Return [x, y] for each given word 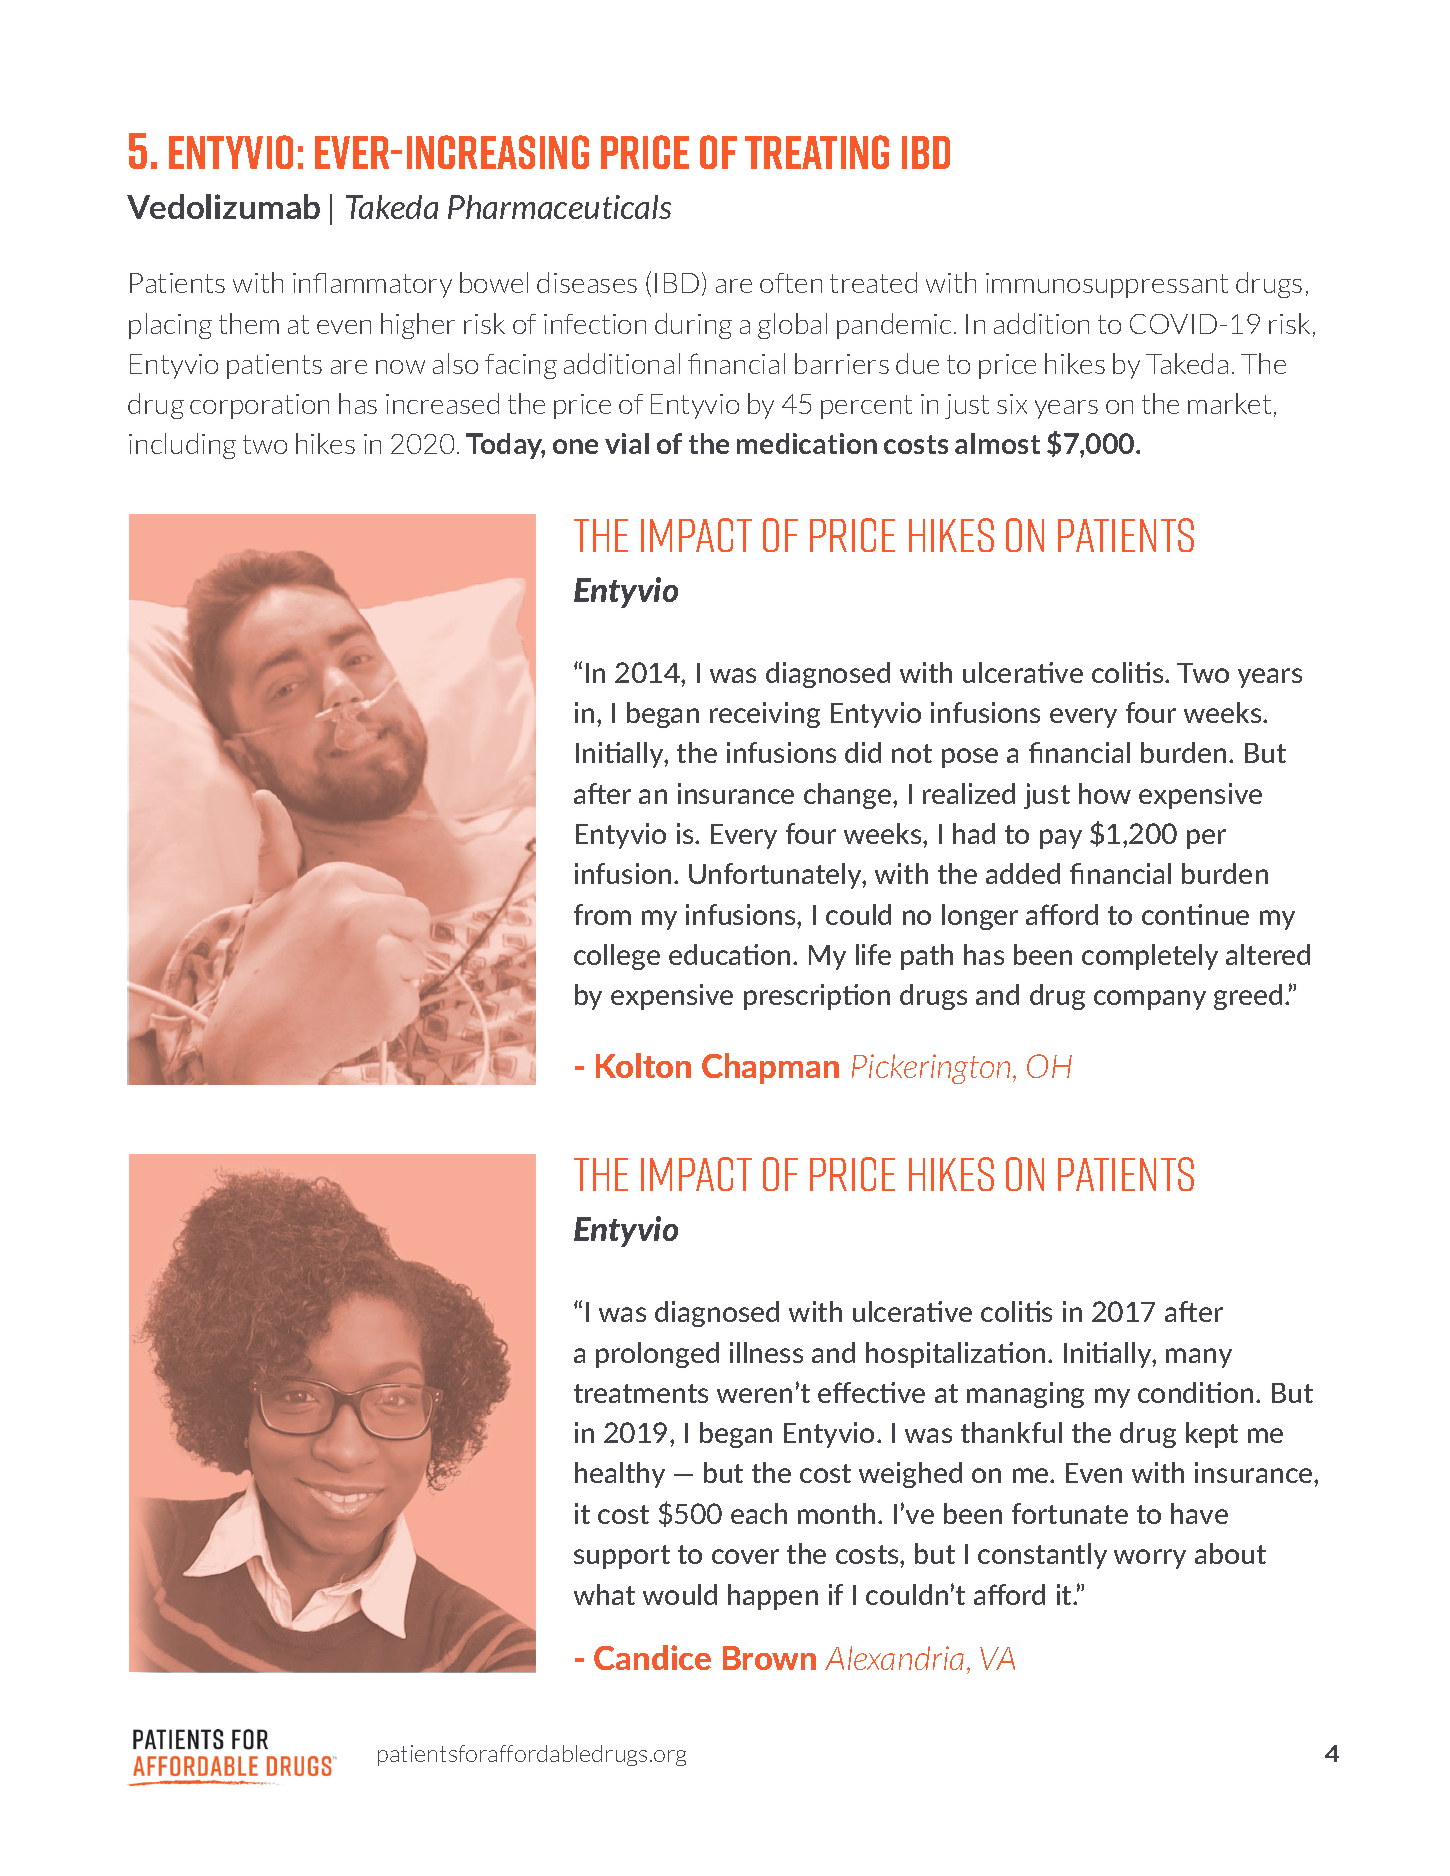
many [1199, 1358]
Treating [817, 152]
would [680, 1594]
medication [807, 443]
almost [997, 443]
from [602, 914]
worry [1150, 1559]
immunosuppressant [1107, 285]
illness [766, 1352]
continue [1195, 914]
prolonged [657, 1355]
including [182, 446]
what [604, 1594]
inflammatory [372, 285]
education [729, 954]
